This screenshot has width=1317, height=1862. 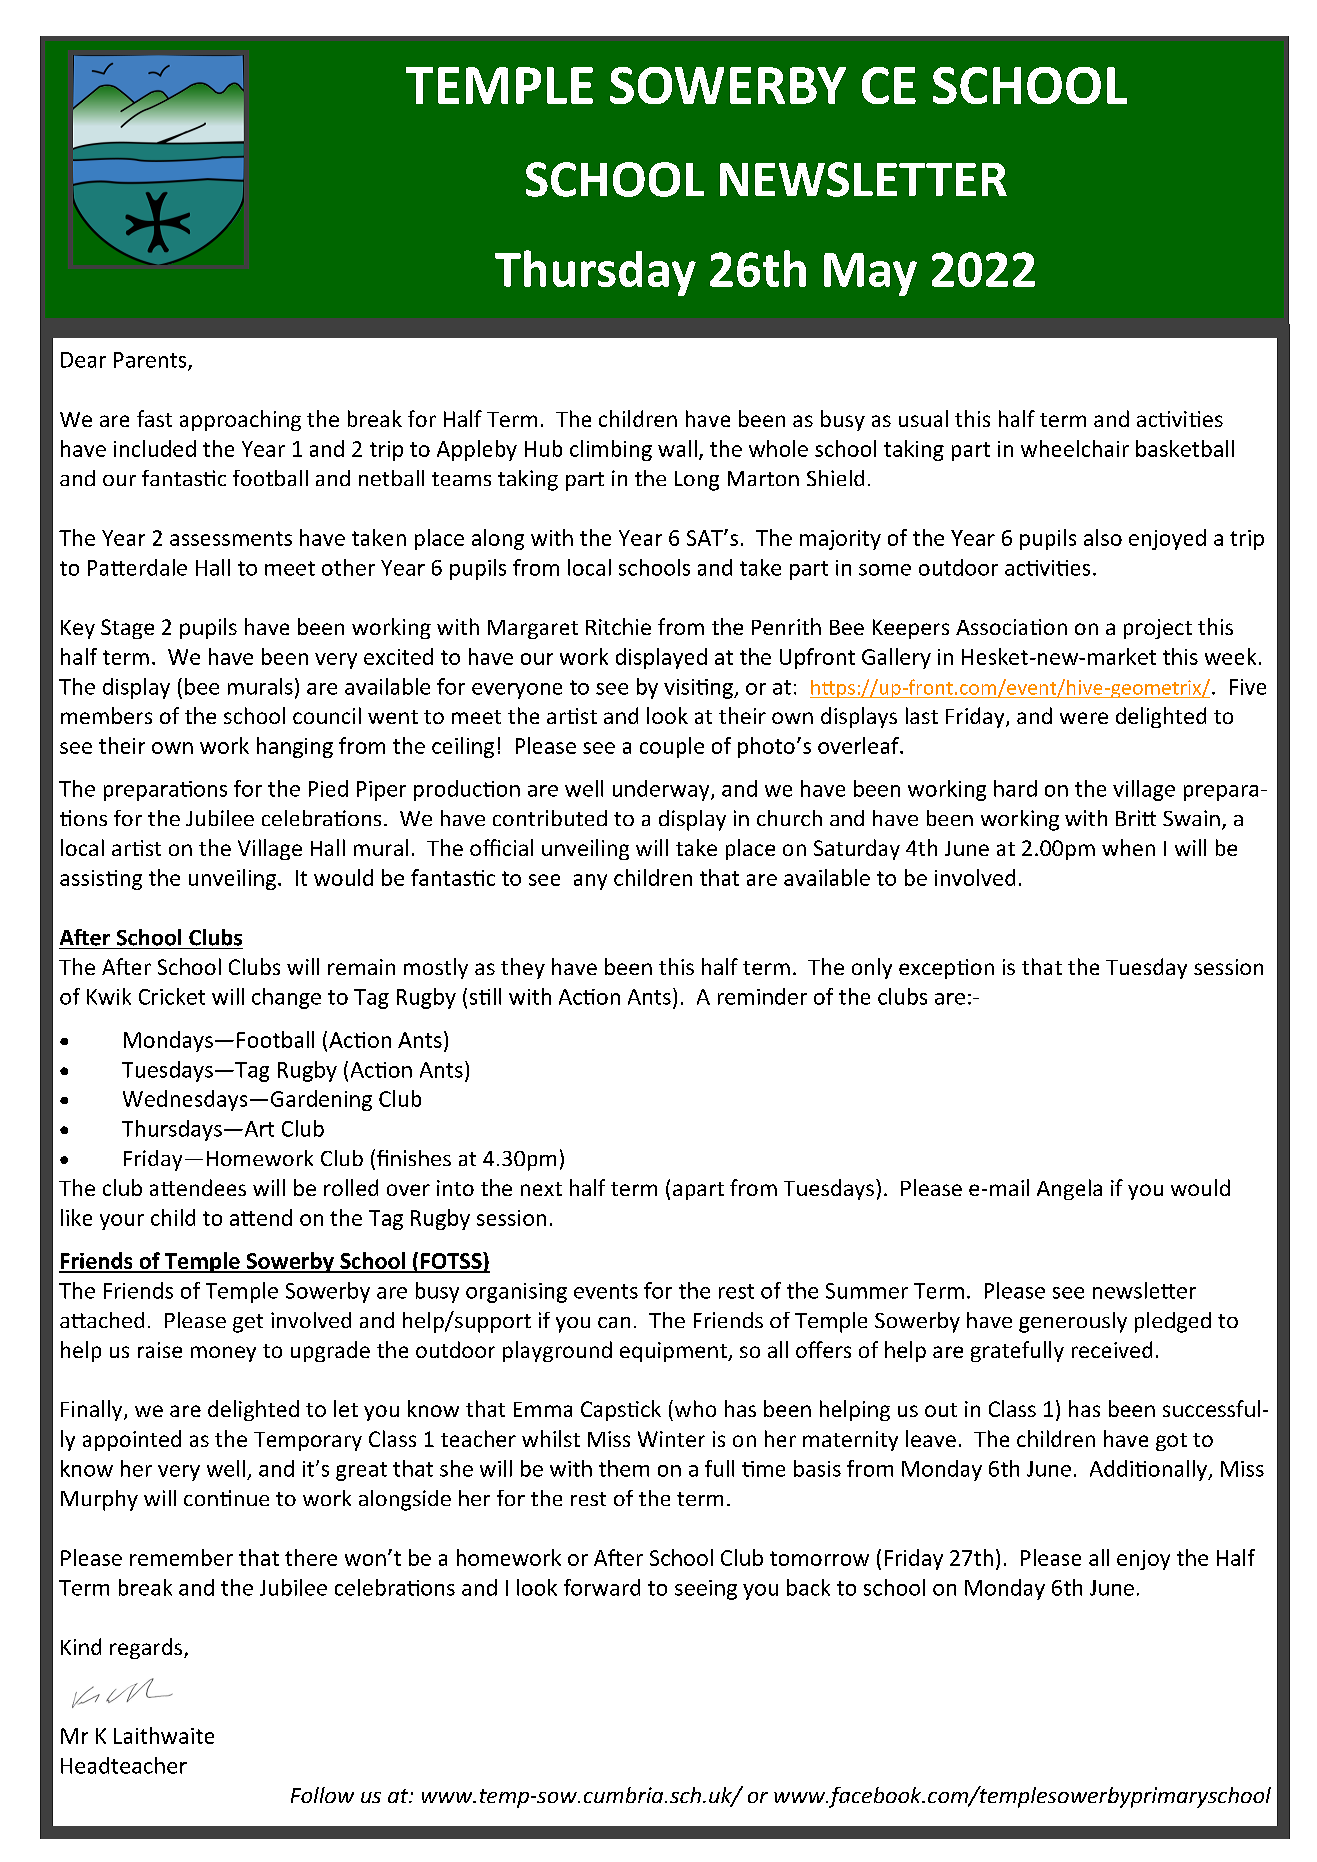 I want to click on can, so click(x=614, y=1322).
